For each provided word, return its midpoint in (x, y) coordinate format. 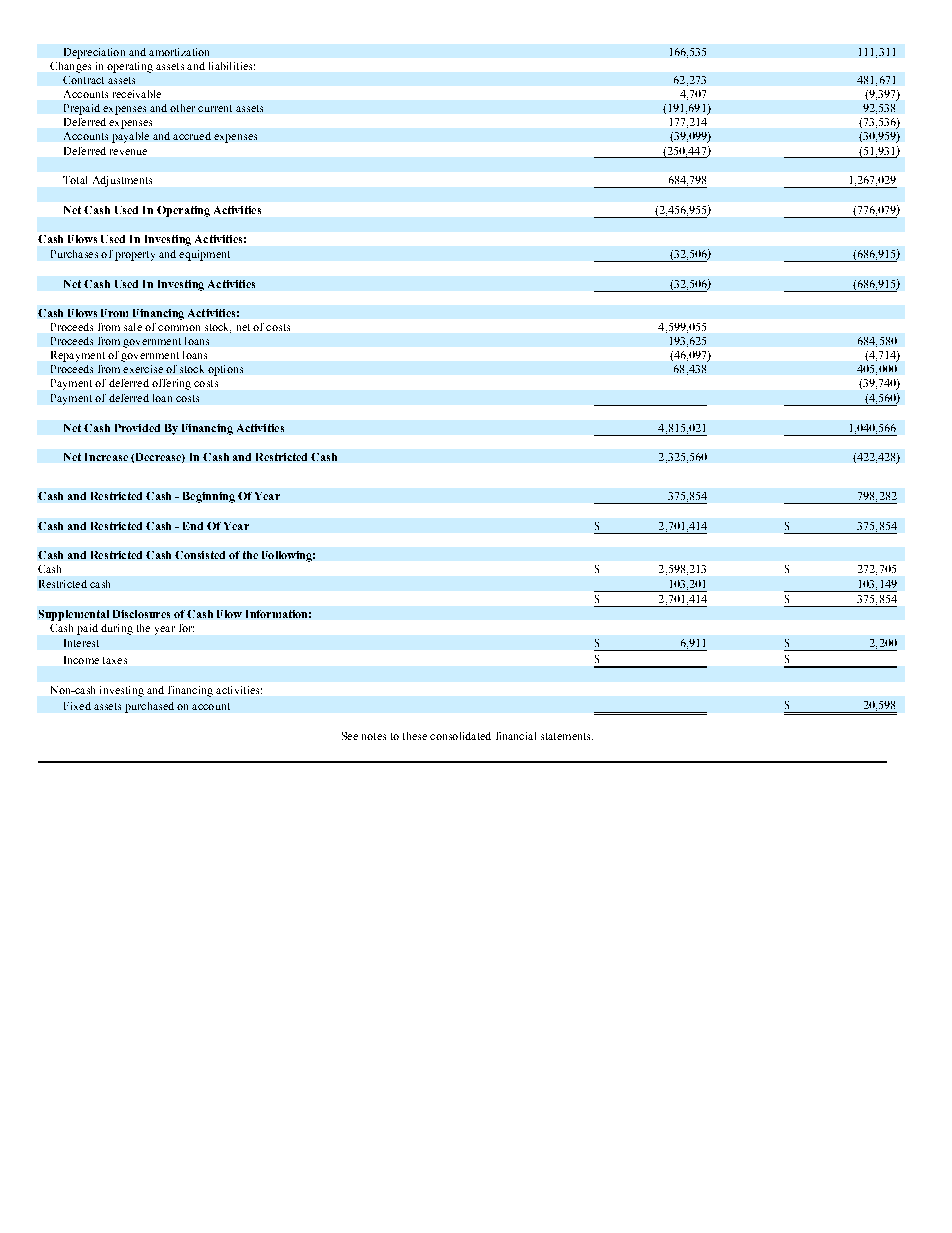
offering (171, 384)
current (215, 108)
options (225, 370)
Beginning (209, 497)
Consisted (200, 555)
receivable (137, 94)
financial (516, 736)
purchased (149, 707)
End (193, 526)
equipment (204, 255)
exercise (143, 369)
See (350, 736)
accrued (192, 136)
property (135, 256)
